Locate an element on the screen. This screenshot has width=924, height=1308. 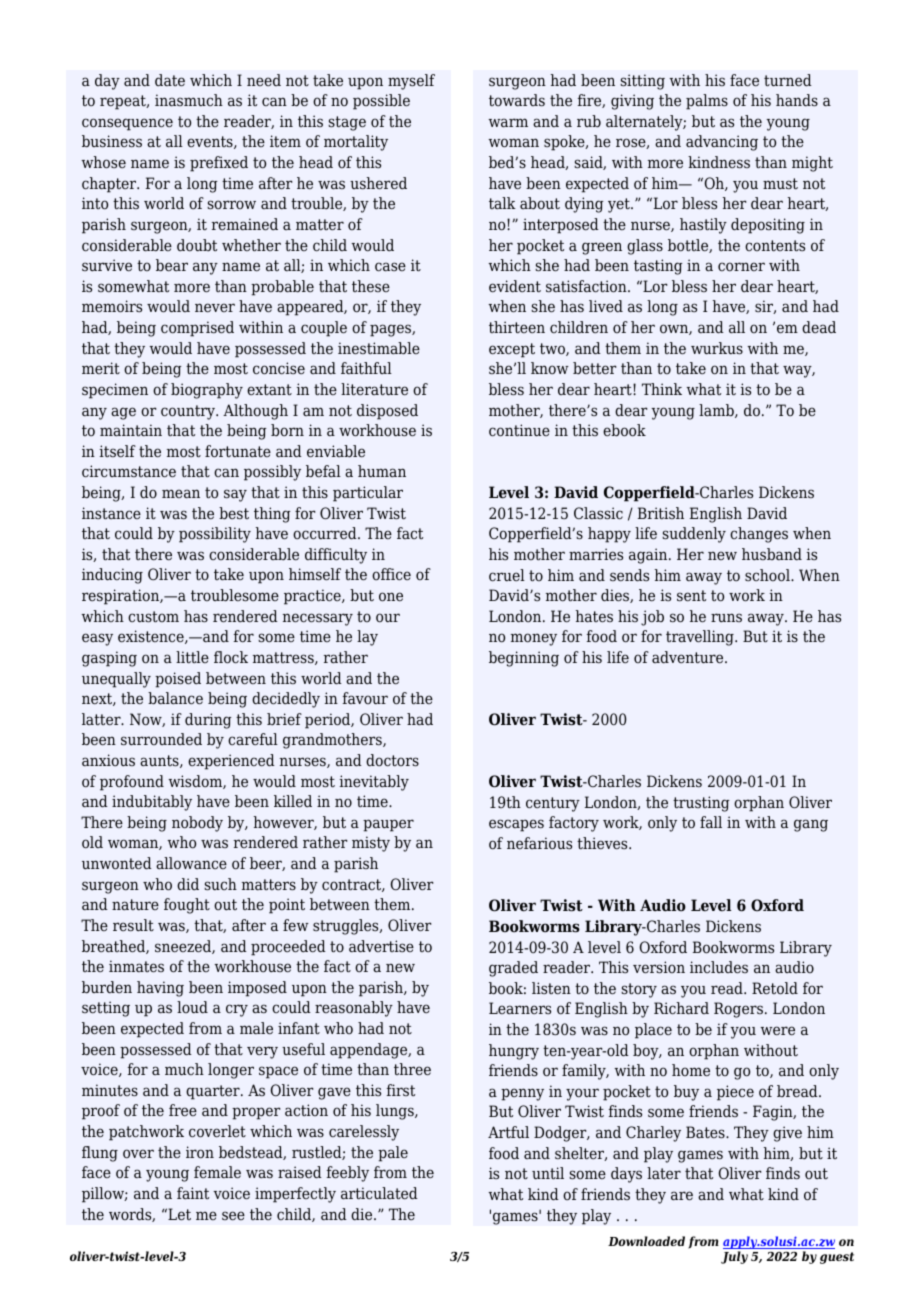
biography is located at coordinates (207, 391).
